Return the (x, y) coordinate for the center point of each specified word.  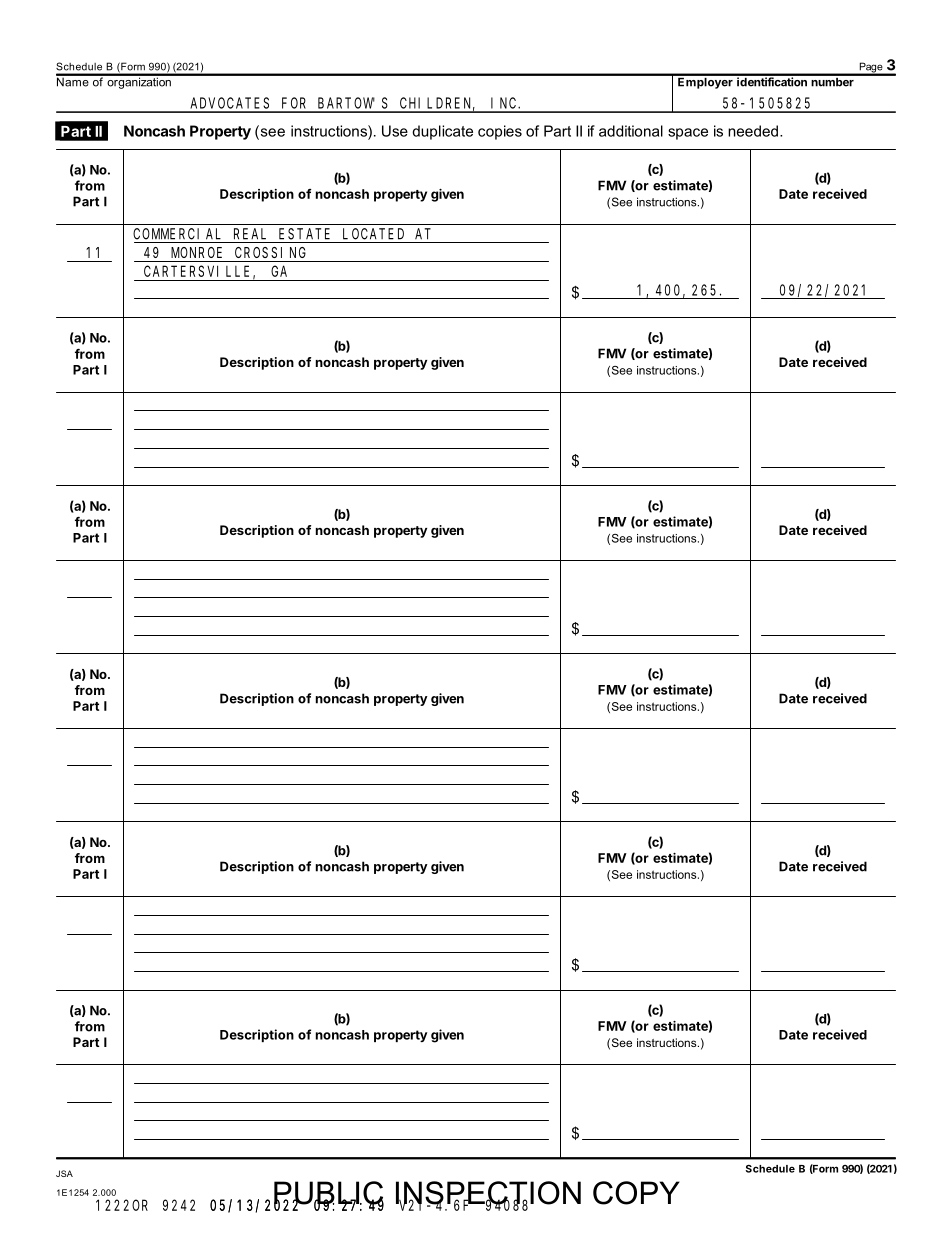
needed (753, 131)
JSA (64, 1173)
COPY (636, 1193)
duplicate (442, 132)
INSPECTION (488, 1194)
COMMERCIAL (177, 234)
